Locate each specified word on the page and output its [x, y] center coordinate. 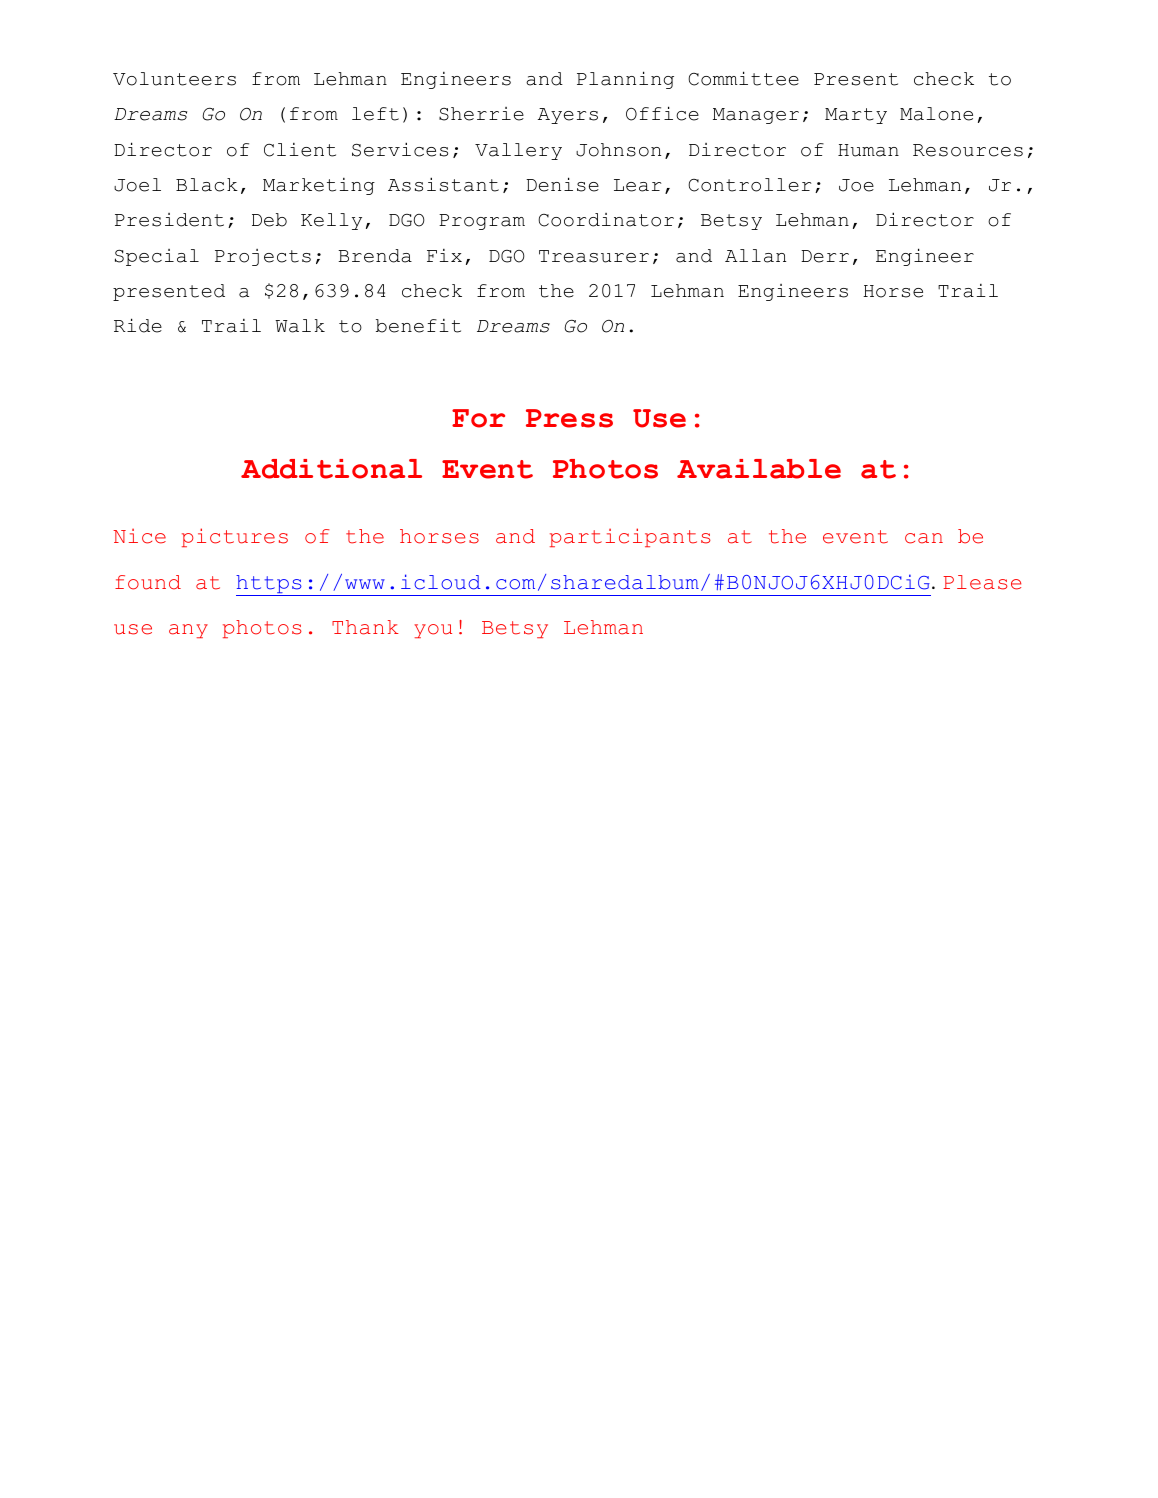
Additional [331, 469]
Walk [300, 326]
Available [759, 469]
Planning [625, 80]
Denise [562, 184]
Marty [856, 116]
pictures [235, 537]
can [924, 538]
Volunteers [174, 79]
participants [630, 537]
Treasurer [594, 256]
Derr [825, 256]
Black [207, 185]
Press [569, 418]
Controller [749, 185]
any [188, 631]
